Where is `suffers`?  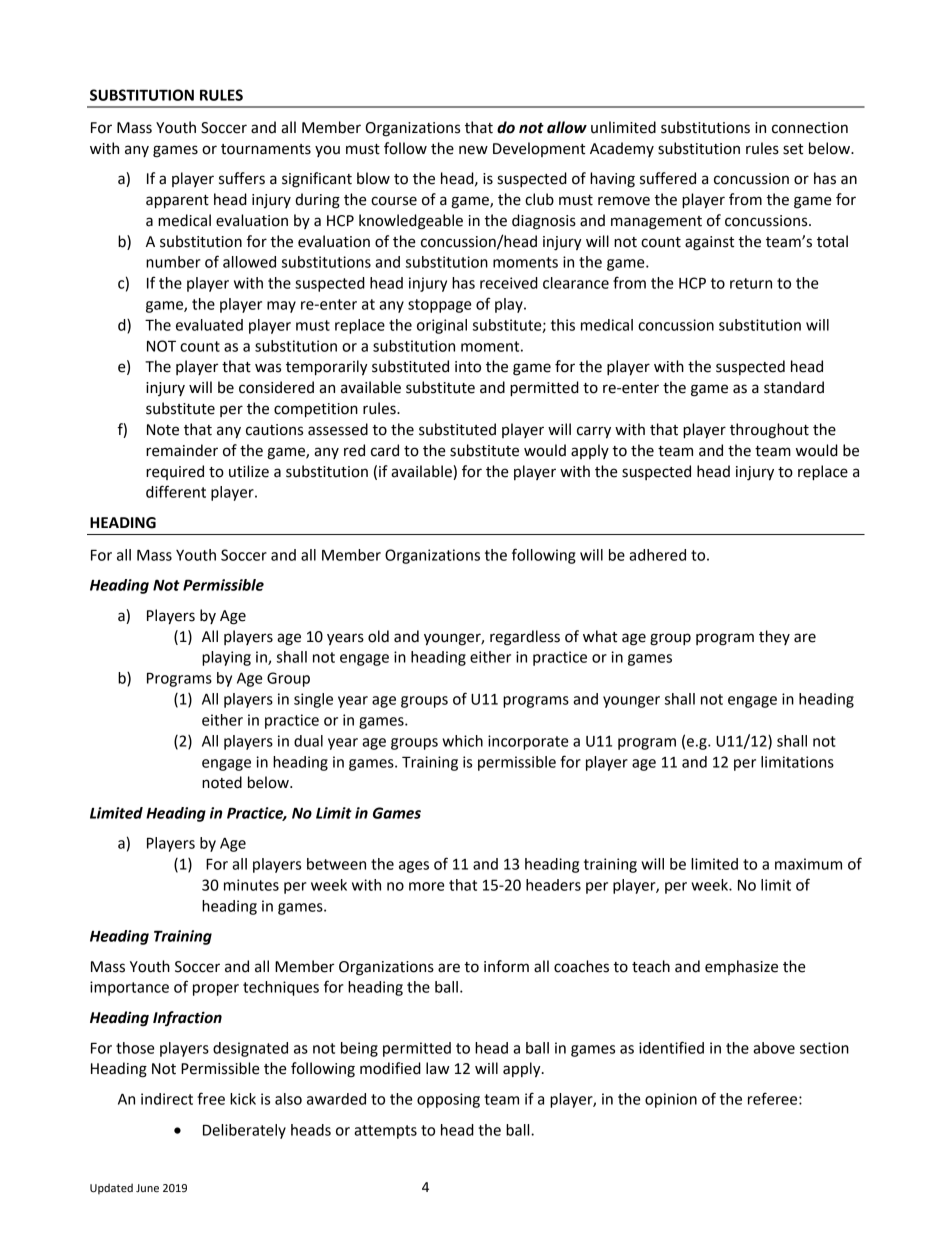
suffers is located at coordinates (242, 178).
